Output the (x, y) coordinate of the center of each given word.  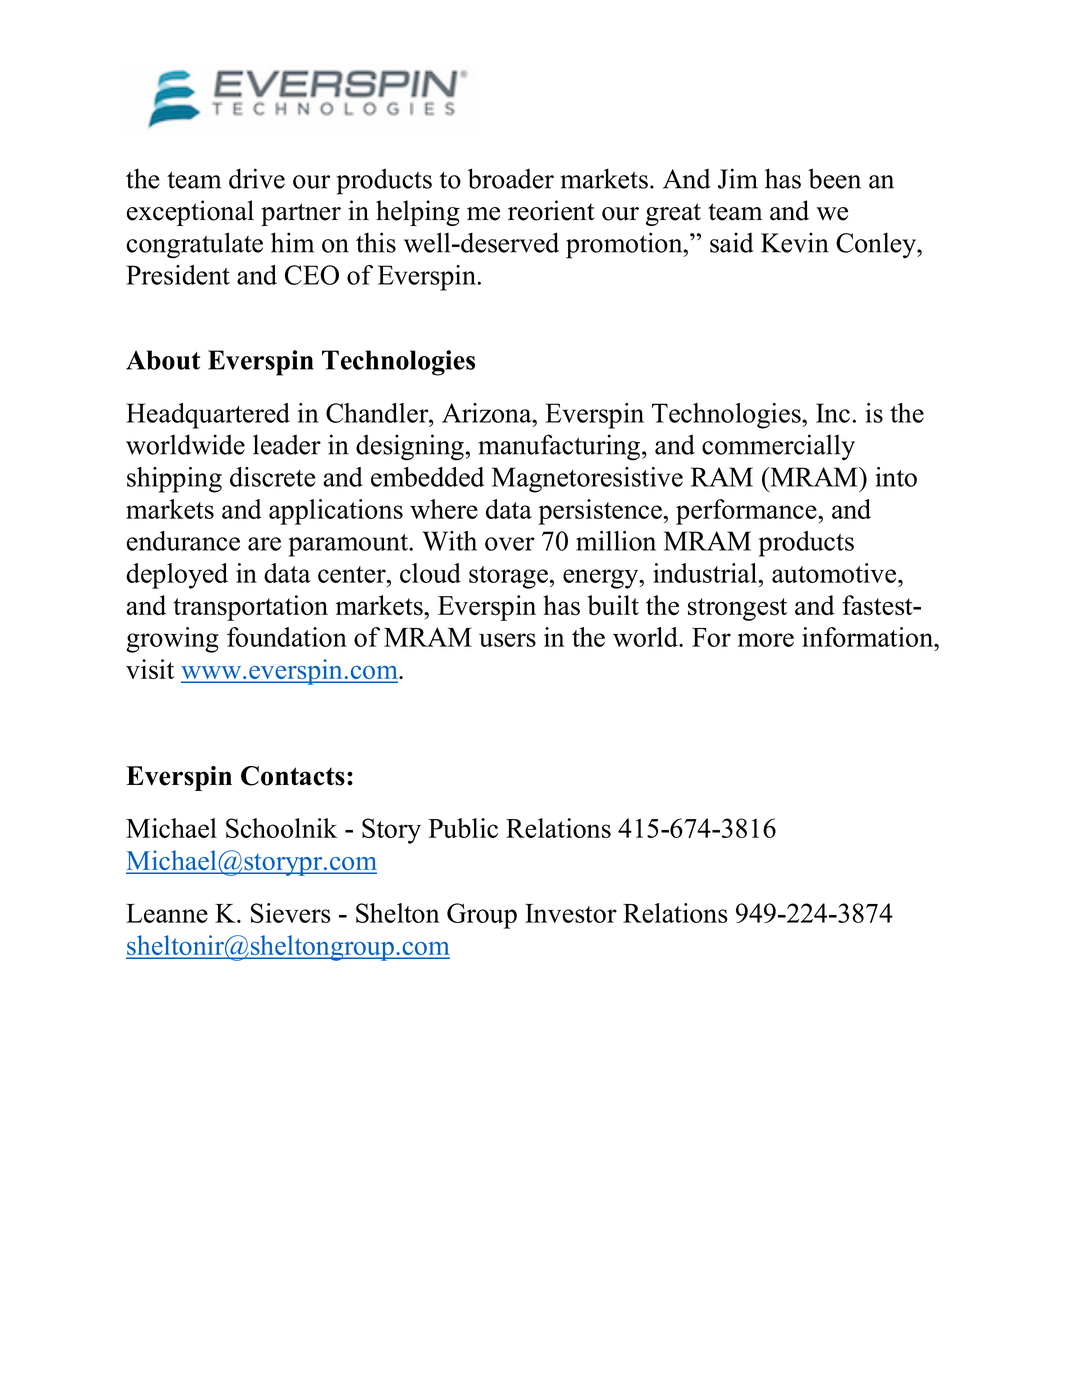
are (264, 544)
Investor (571, 913)
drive (257, 178)
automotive (835, 573)
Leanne (167, 913)
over (510, 544)
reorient (551, 210)
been (834, 178)
